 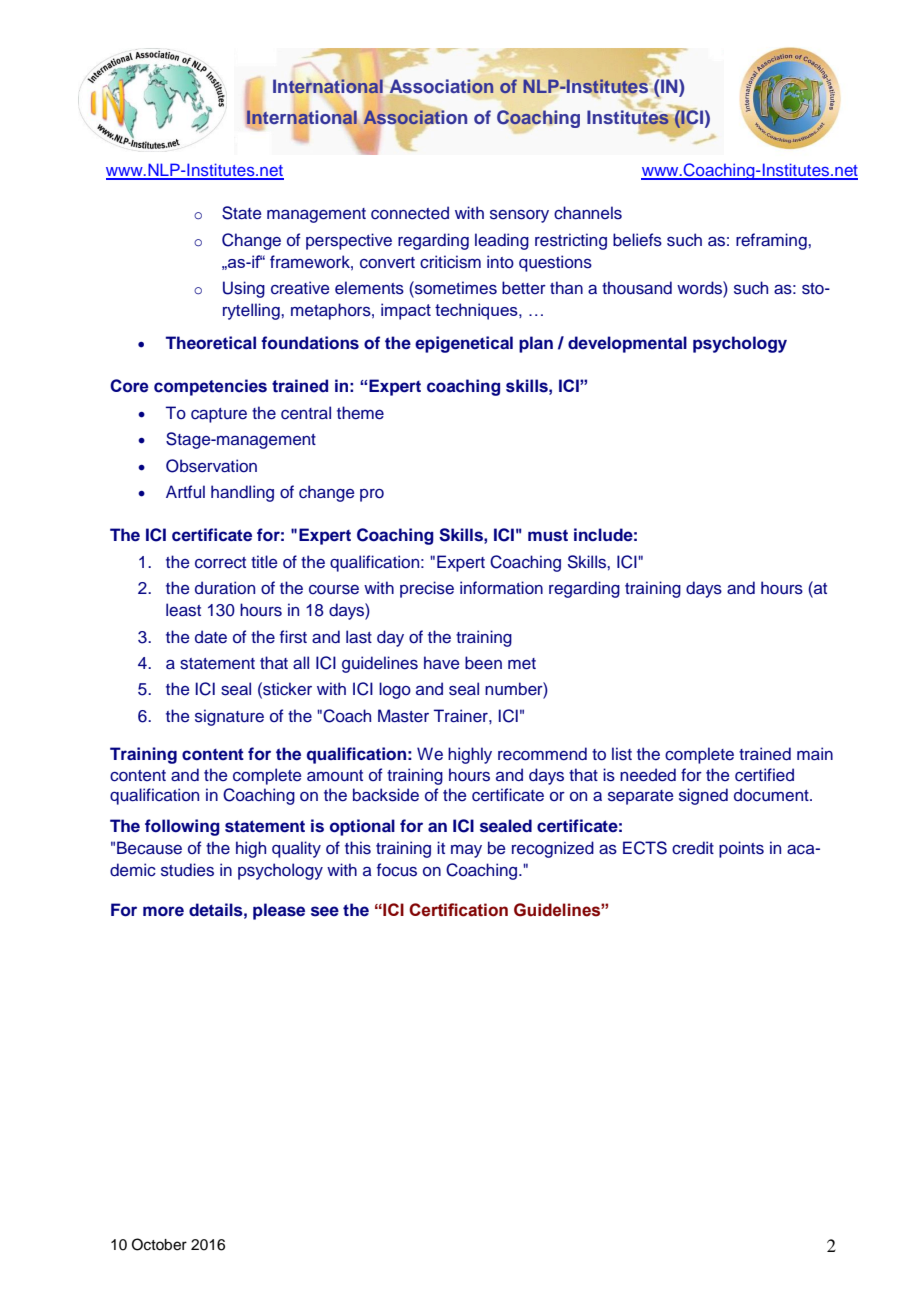 I want to click on Certification, so click(x=458, y=910).
